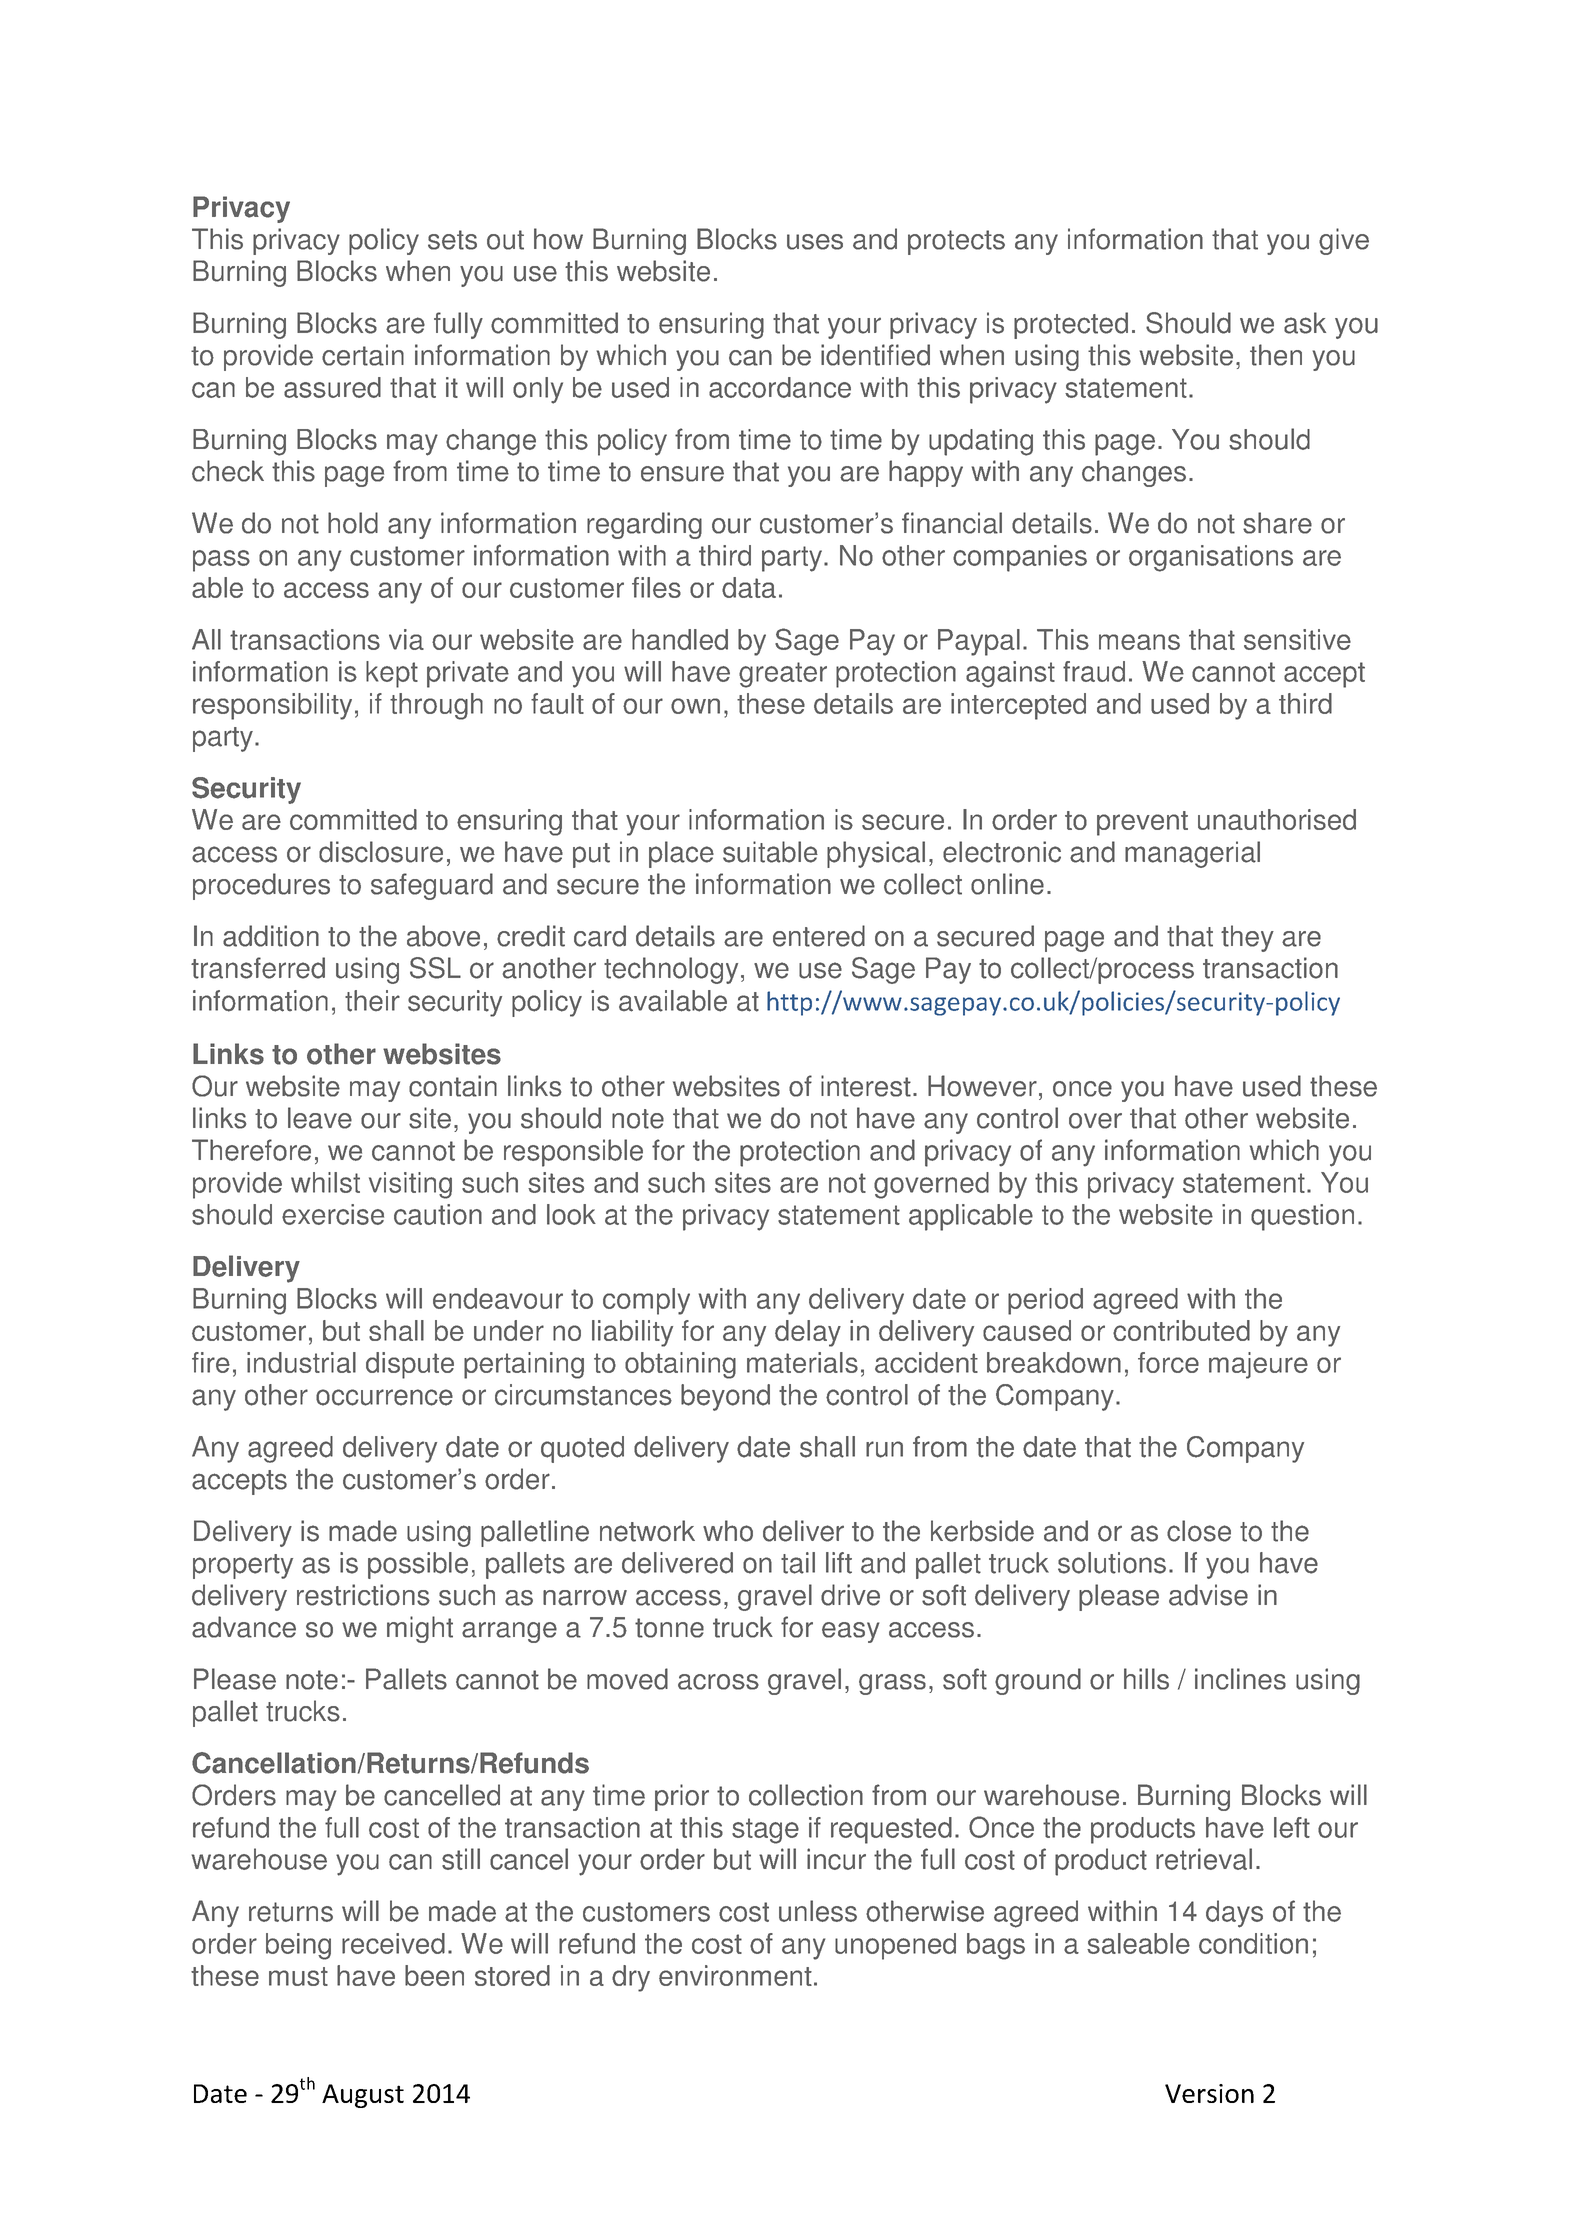 This image has width=1581, height=2237. I want to click on question, so click(1302, 1217).
